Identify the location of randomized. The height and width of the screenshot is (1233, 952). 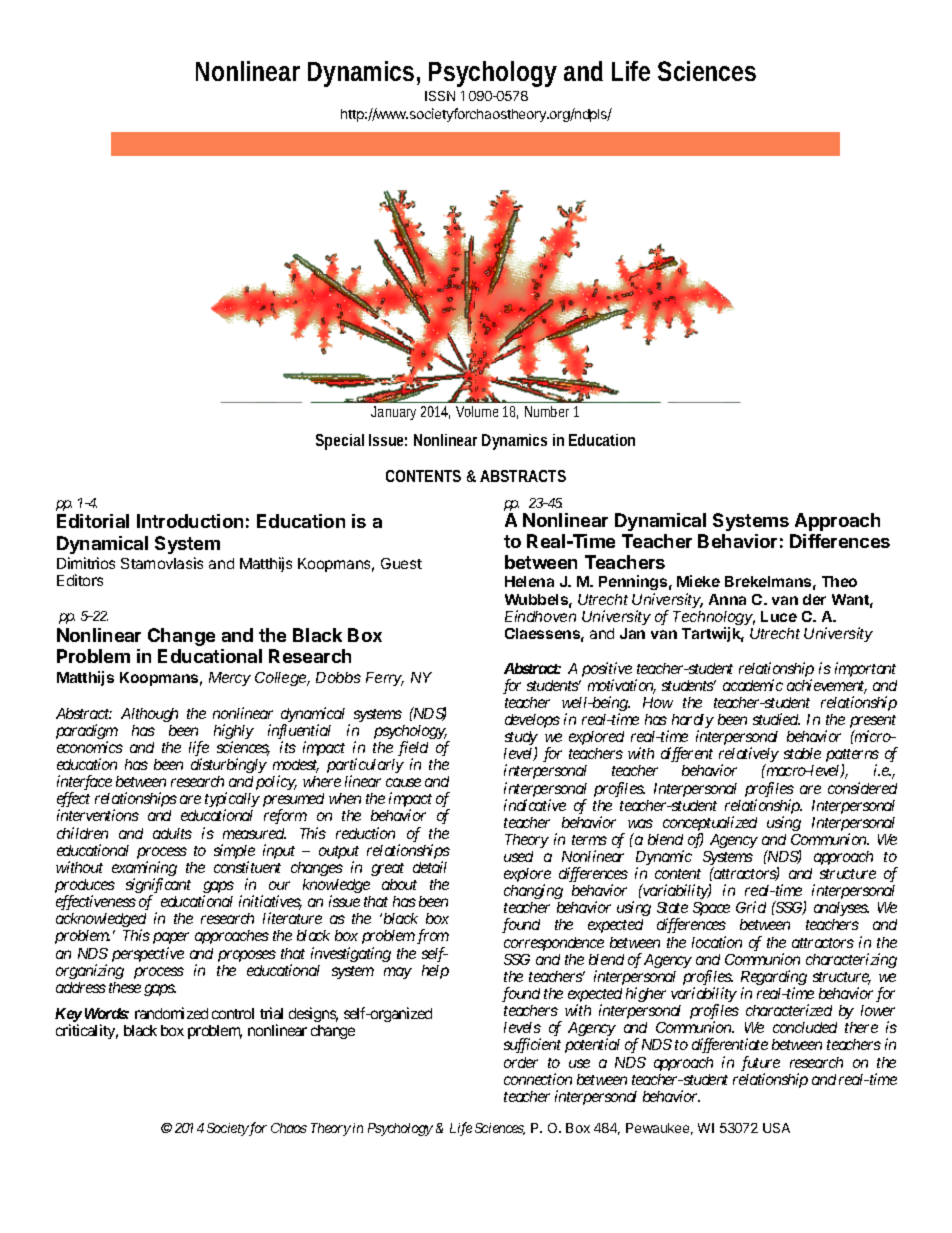
(171, 1013).
